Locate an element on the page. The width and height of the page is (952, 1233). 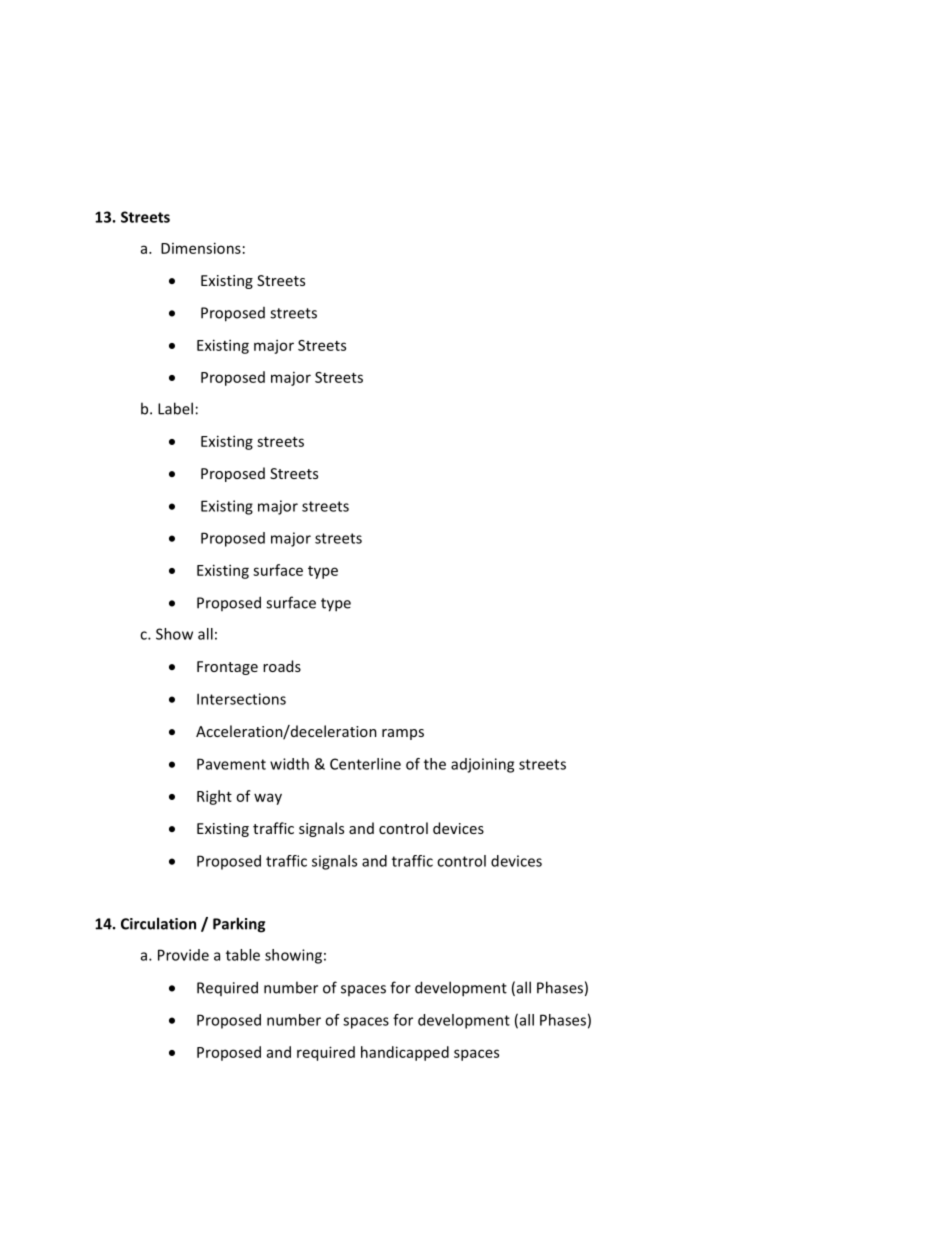
ramps is located at coordinates (403, 734).
